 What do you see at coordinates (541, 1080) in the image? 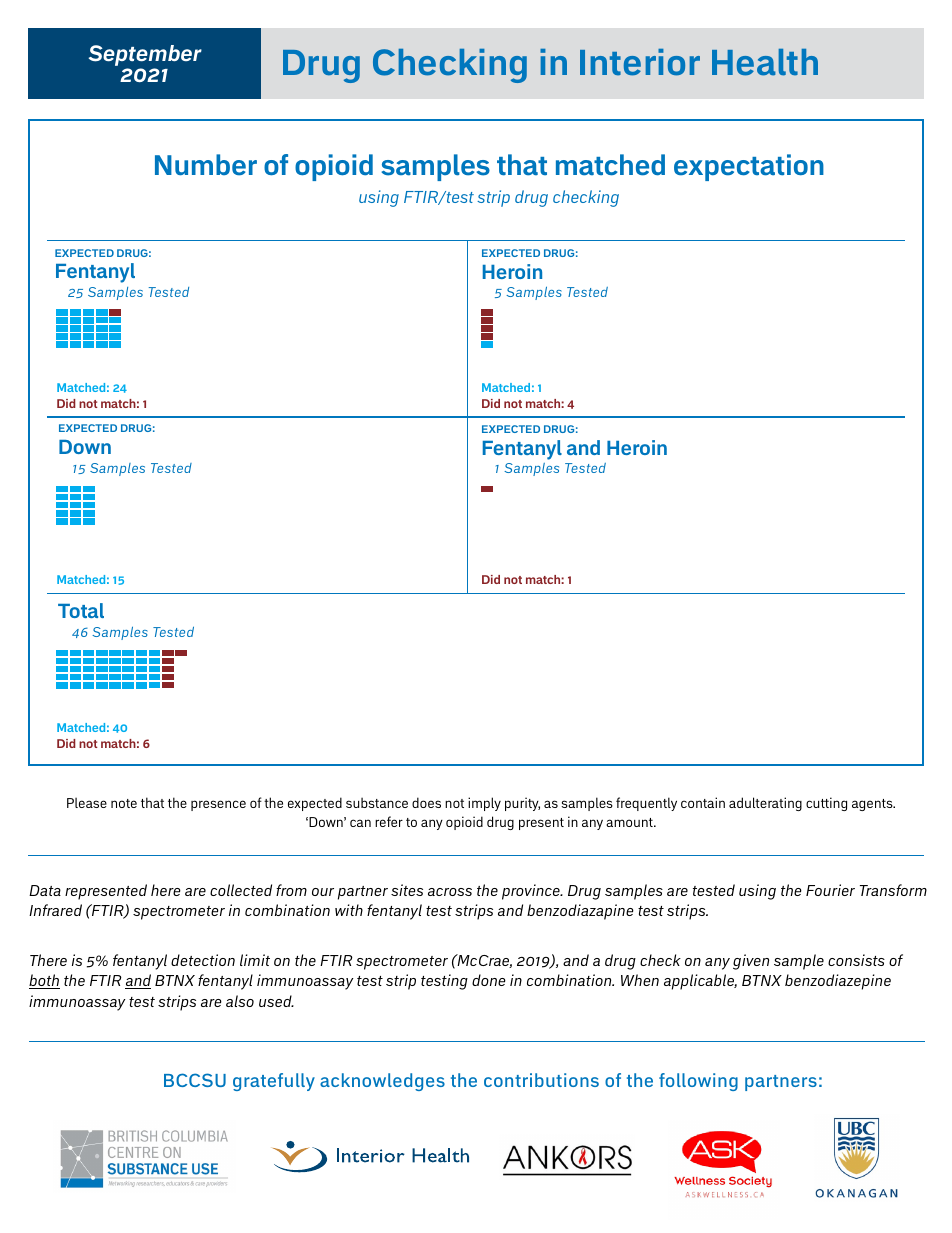
I see `contributions` at bounding box center [541, 1080].
